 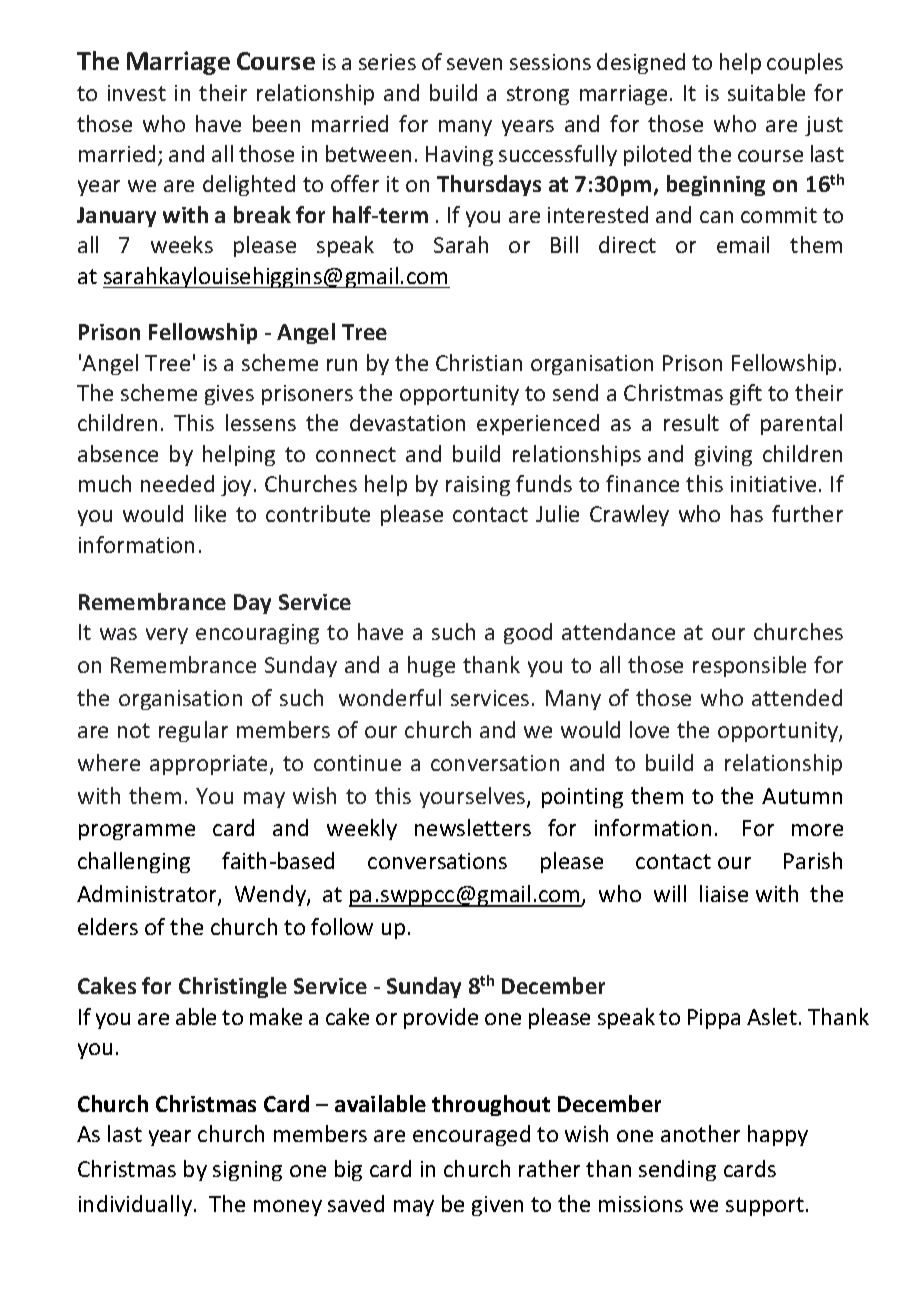 What do you see at coordinates (473, 827) in the screenshot?
I see `newsletters` at bounding box center [473, 827].
